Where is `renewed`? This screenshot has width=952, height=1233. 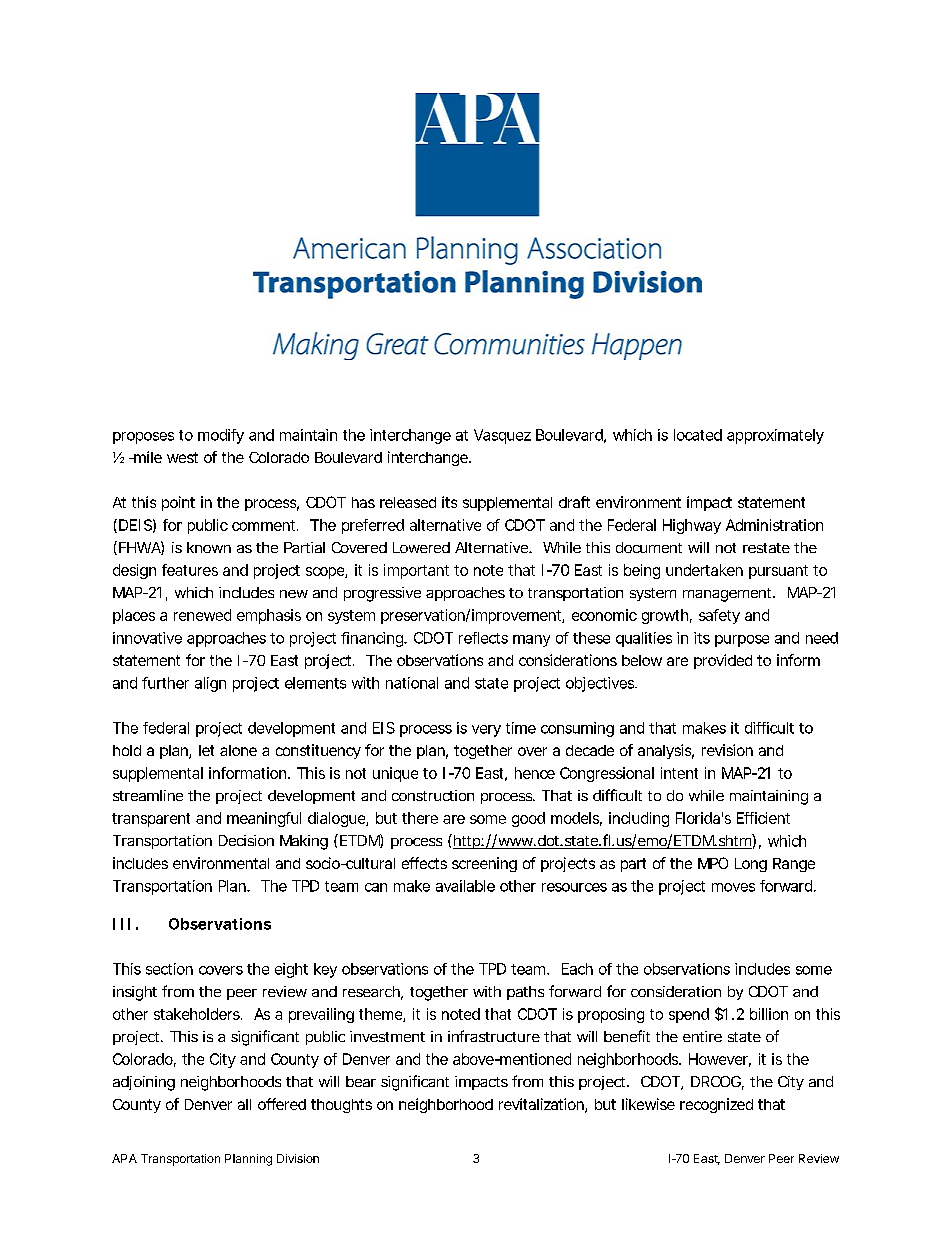 renewed is located at coordinates (202, 615).
